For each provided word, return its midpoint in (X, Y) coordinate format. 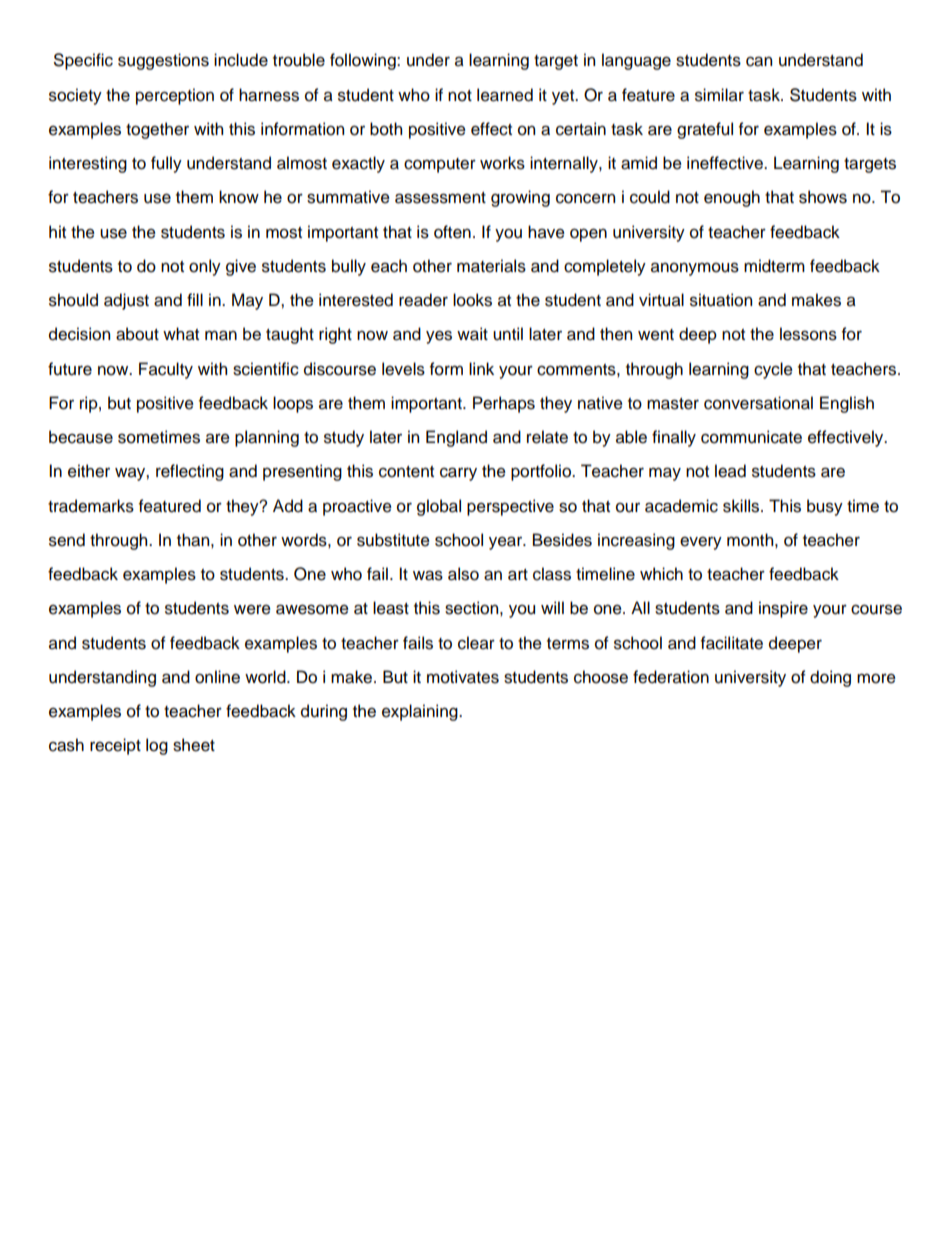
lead (730, 471)
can (759, 61)
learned (505, 95)
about (137, 334)
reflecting (190, 472)
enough (732, 198)
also (463, 574)
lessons (808, 334)
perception (175, 96)
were (252, 609)
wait (472, 334)
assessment (440, 198)
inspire (783, 609)
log (157, 746)
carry (458, 474)
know (239, 197)
